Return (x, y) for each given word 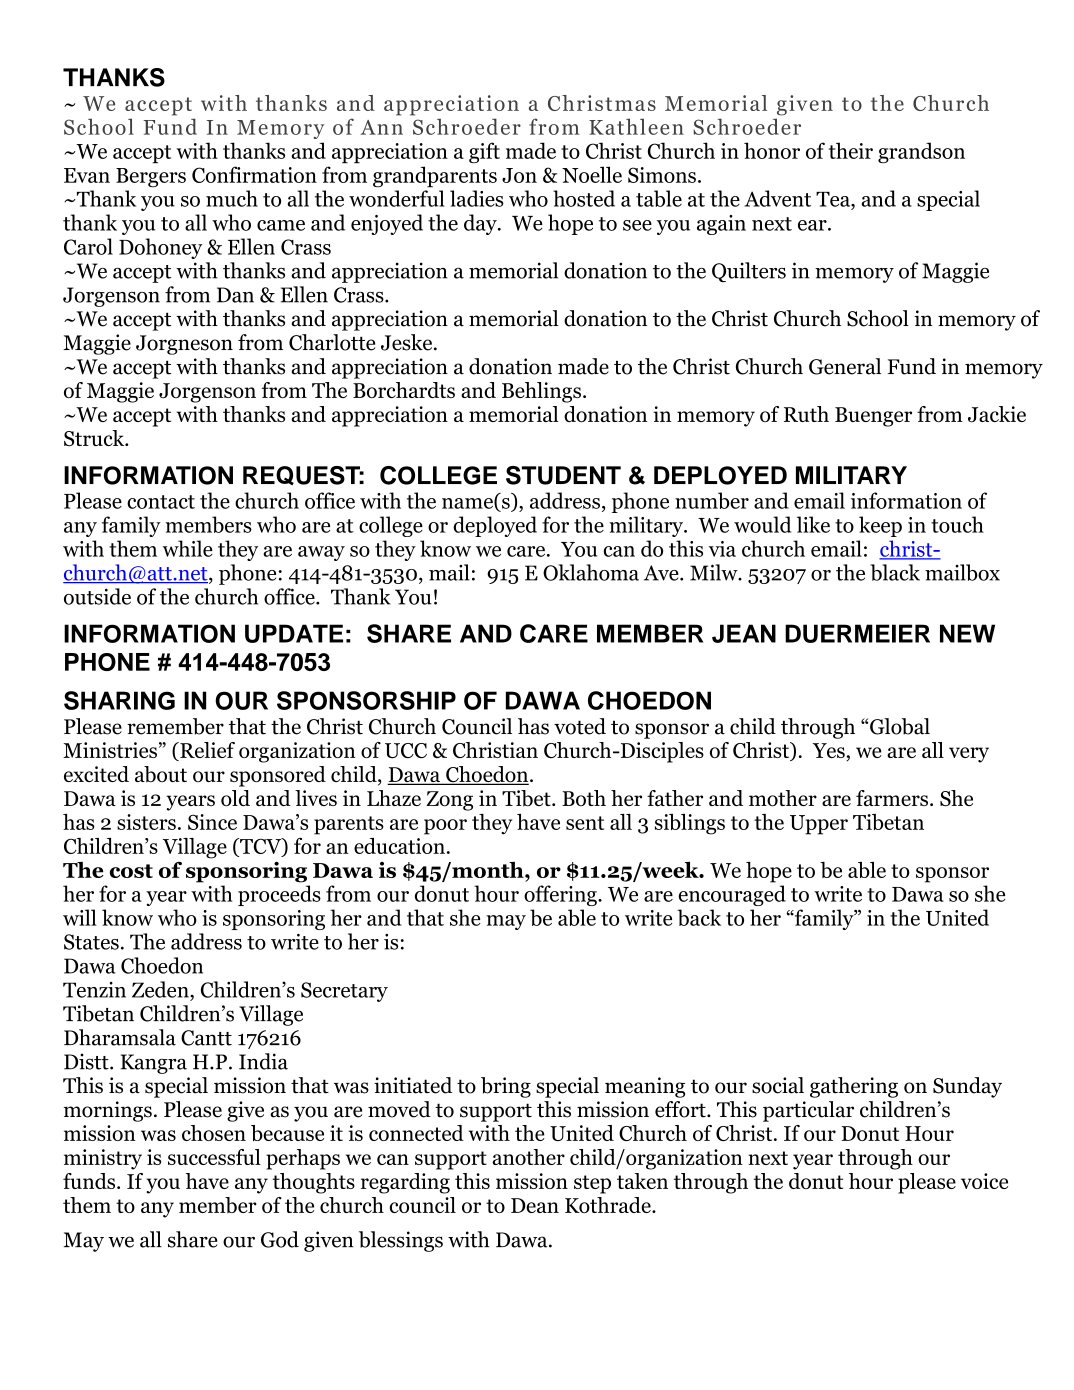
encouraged (732, 895)
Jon (519, 175)
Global (900, 726)
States (91, 942)
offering (561, 895)
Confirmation (254, 174)
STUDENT (563, 475)
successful (214, 1157)
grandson (921, 152)
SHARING (119, 700)
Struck (95, 438)
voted (580, 726)
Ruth (806, 414)
